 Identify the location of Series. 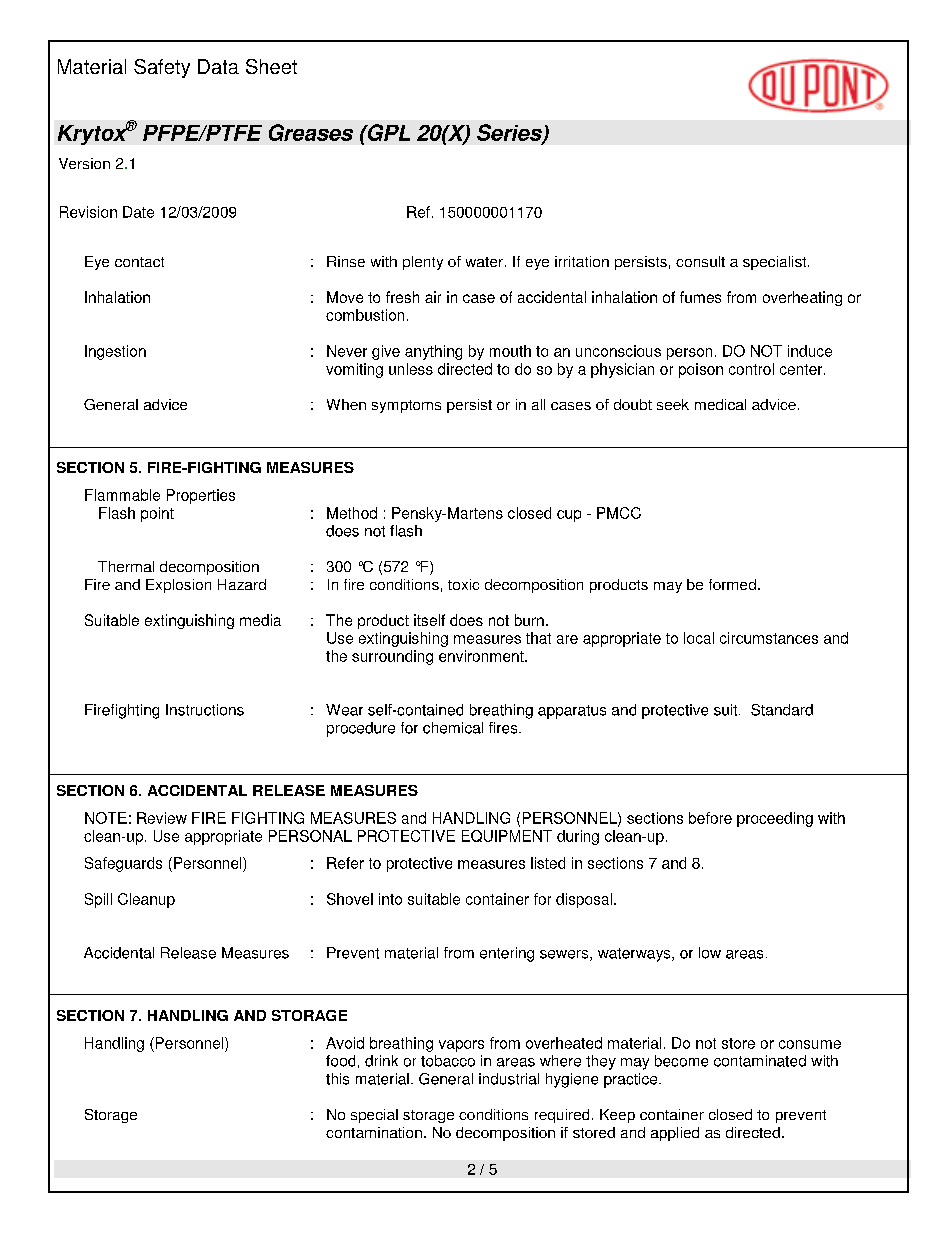
(510, 133).
